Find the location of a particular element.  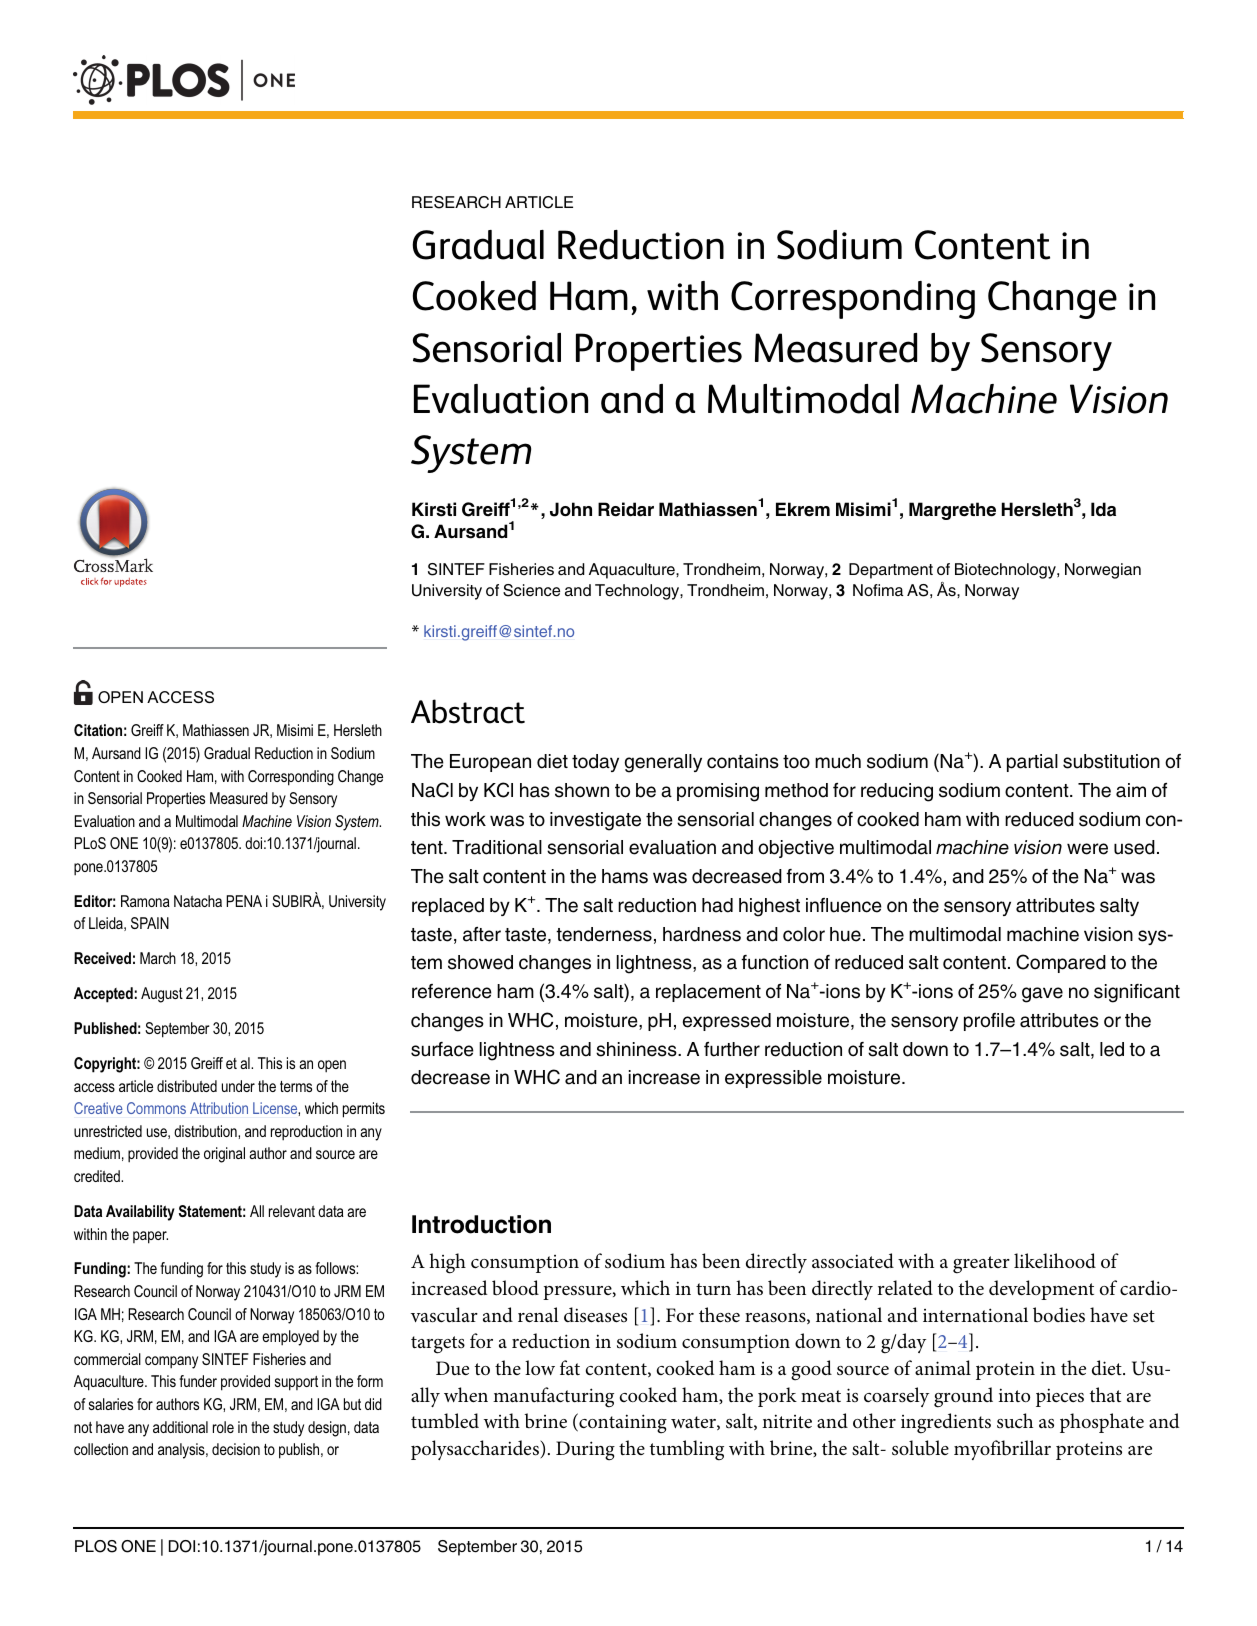

During is located at coordinates (585, 1451).
